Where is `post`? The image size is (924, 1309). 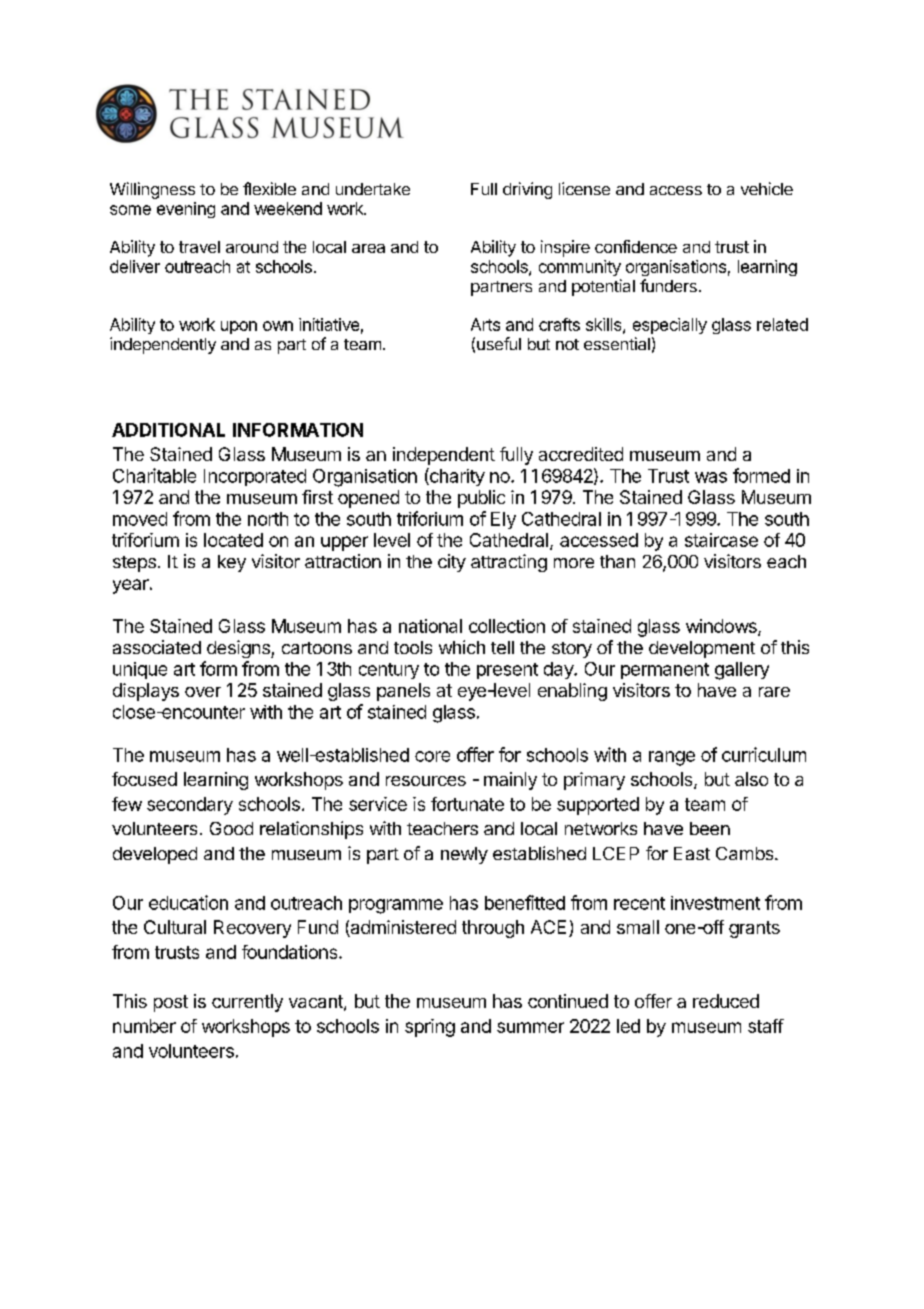 post is located at coordinates (171, 1003).
